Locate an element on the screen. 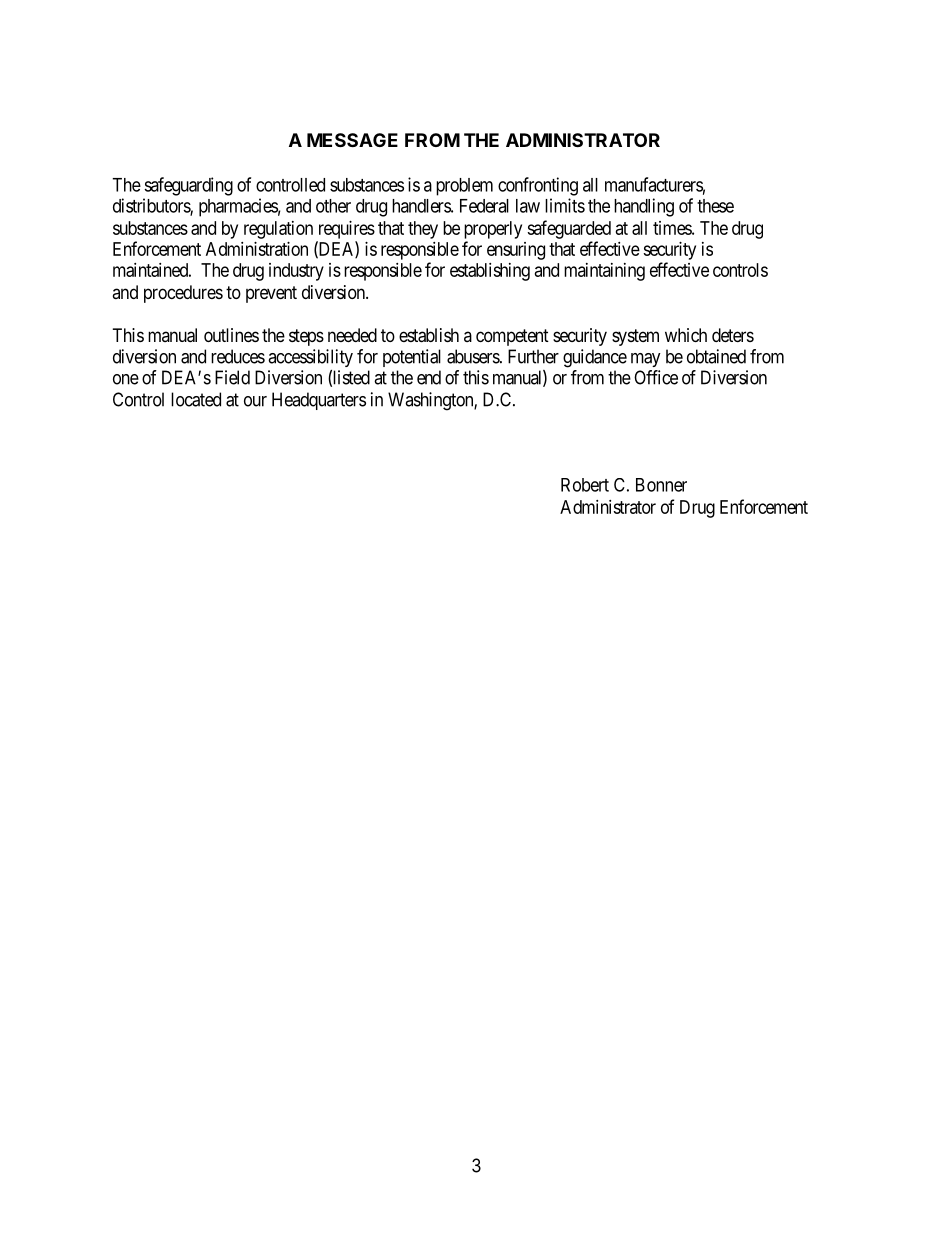 Image resolution: width=952 pixels, height=1233 pixels. our is located at coordinates (255, 401).
